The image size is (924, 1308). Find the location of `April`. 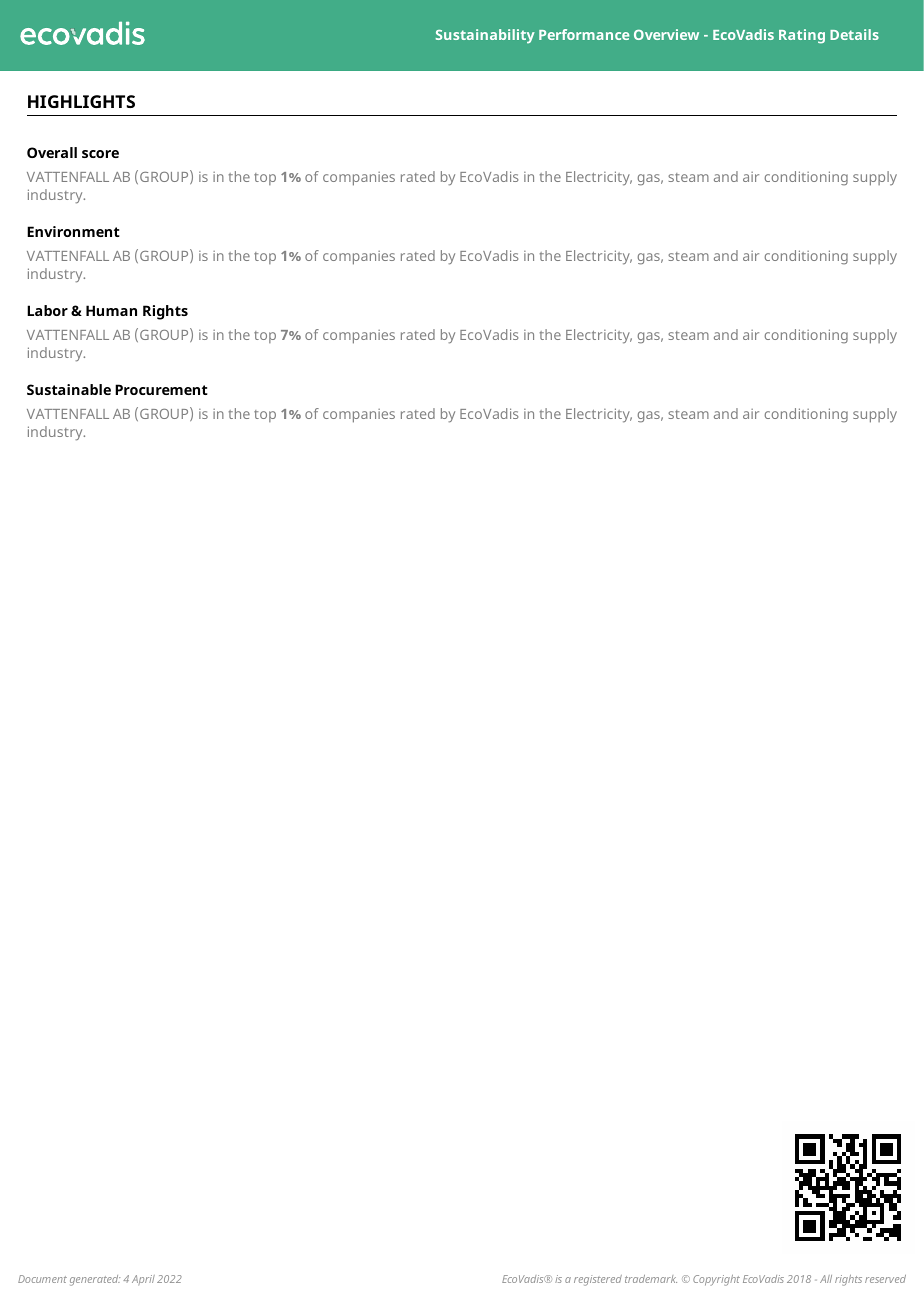

April is located at coordinates (143, 1280).
